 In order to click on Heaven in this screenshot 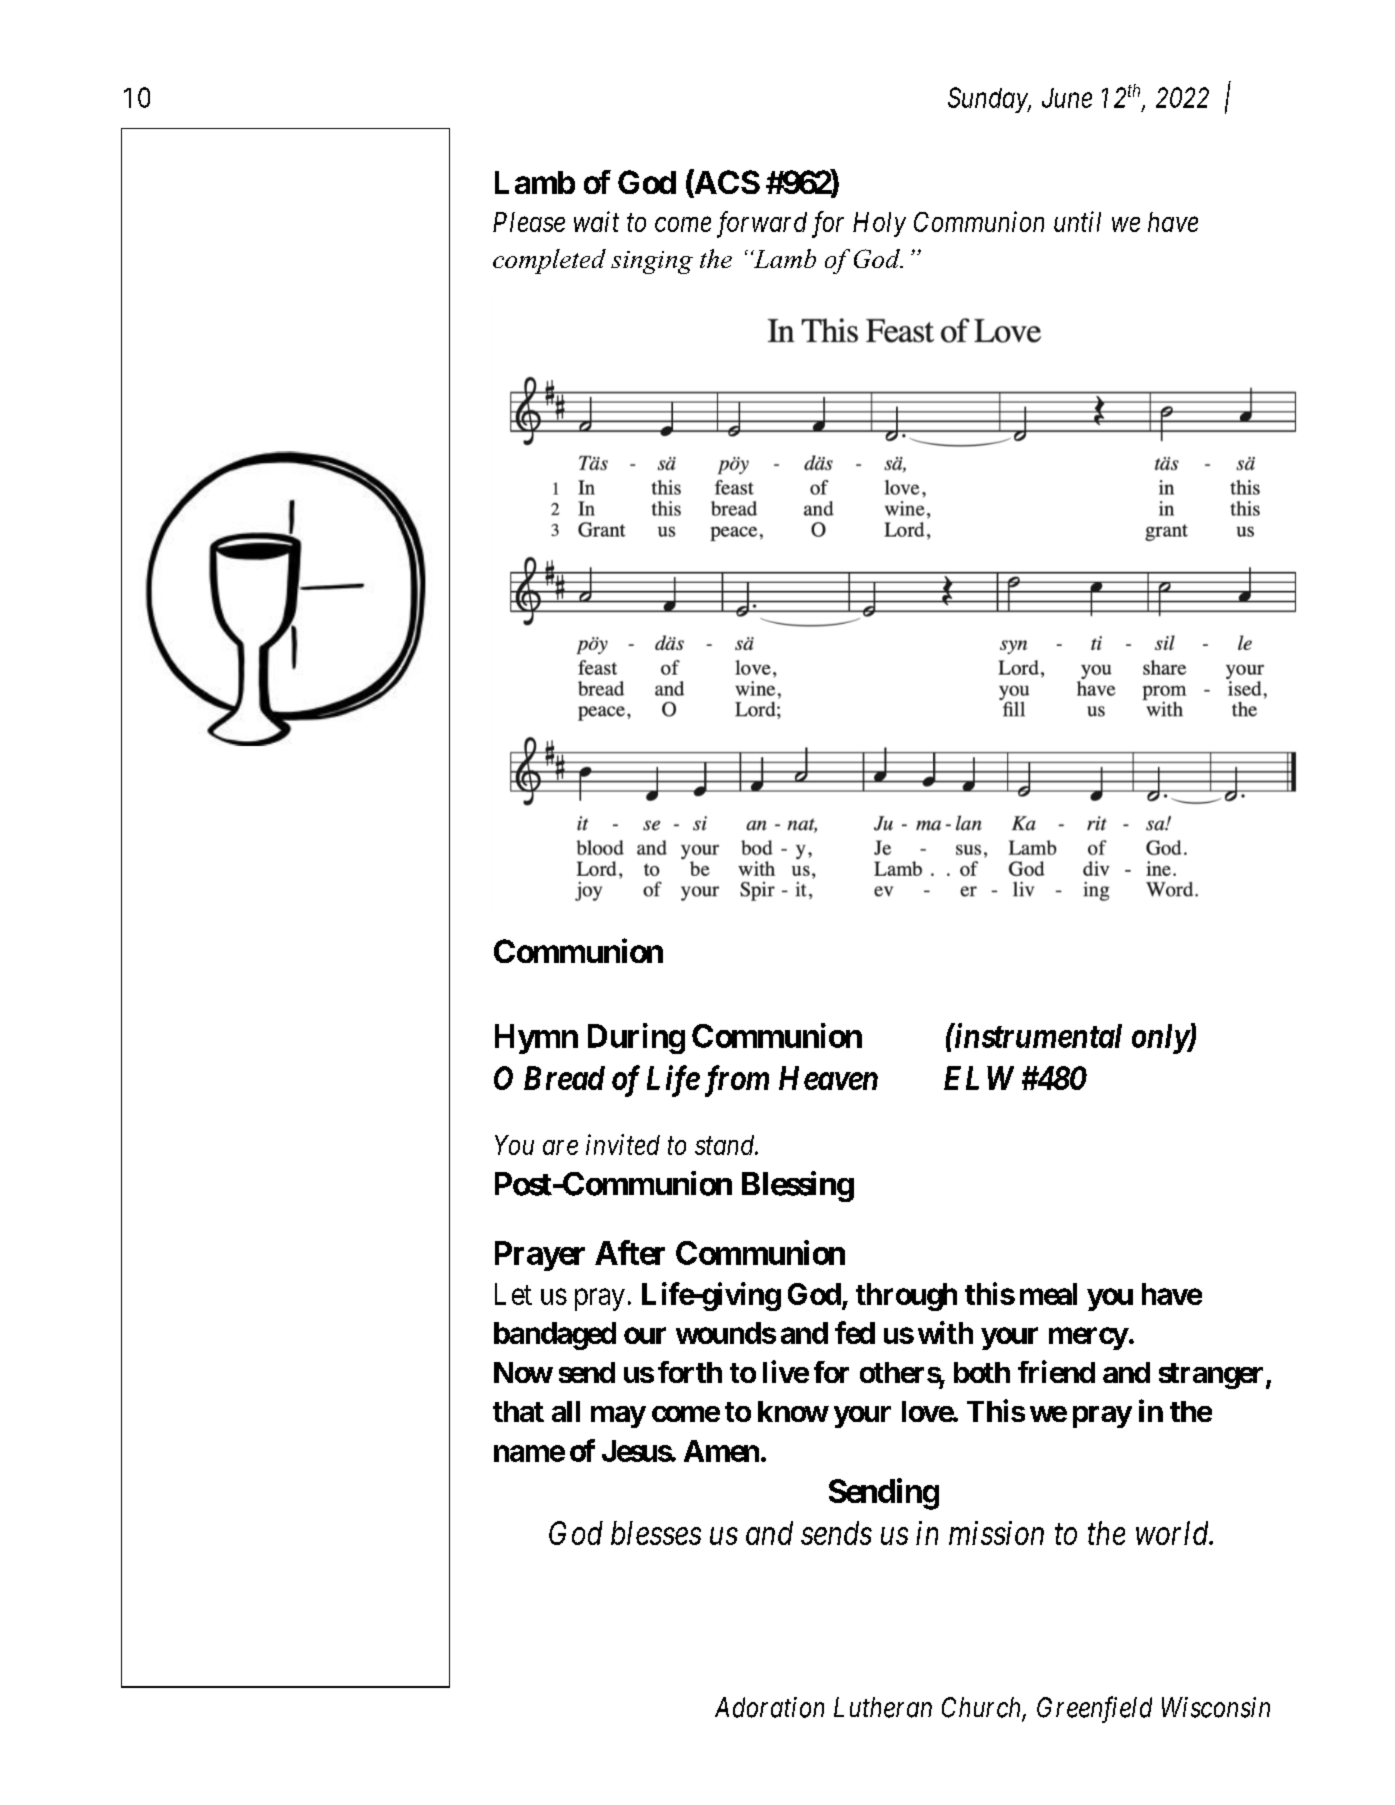, I will do `click(828, 1078)`.
